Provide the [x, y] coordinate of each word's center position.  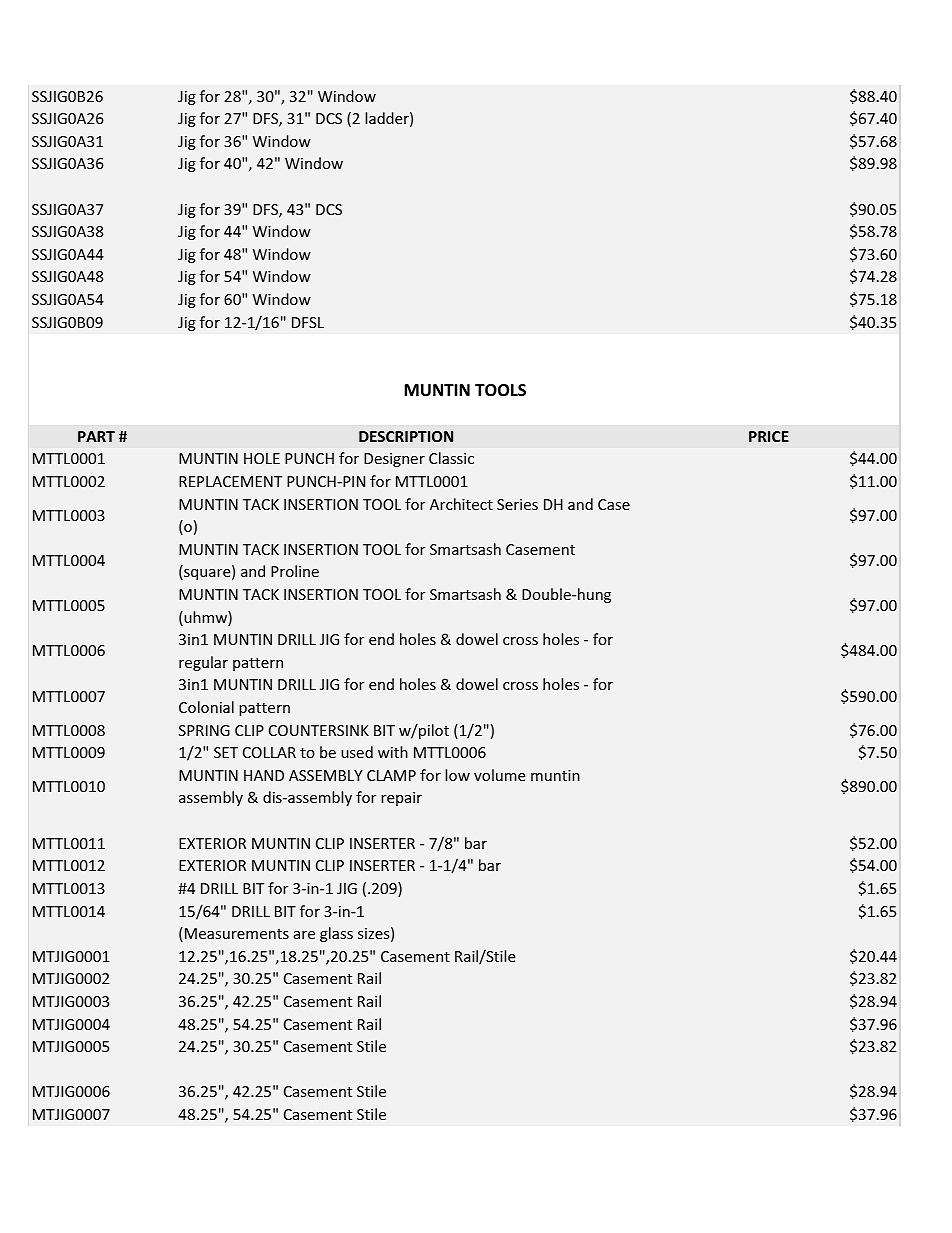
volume [499, 775]
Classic [451, 458]
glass [336, 934]
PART [96, 436]
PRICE [769, 436]
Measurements [237, 933]
